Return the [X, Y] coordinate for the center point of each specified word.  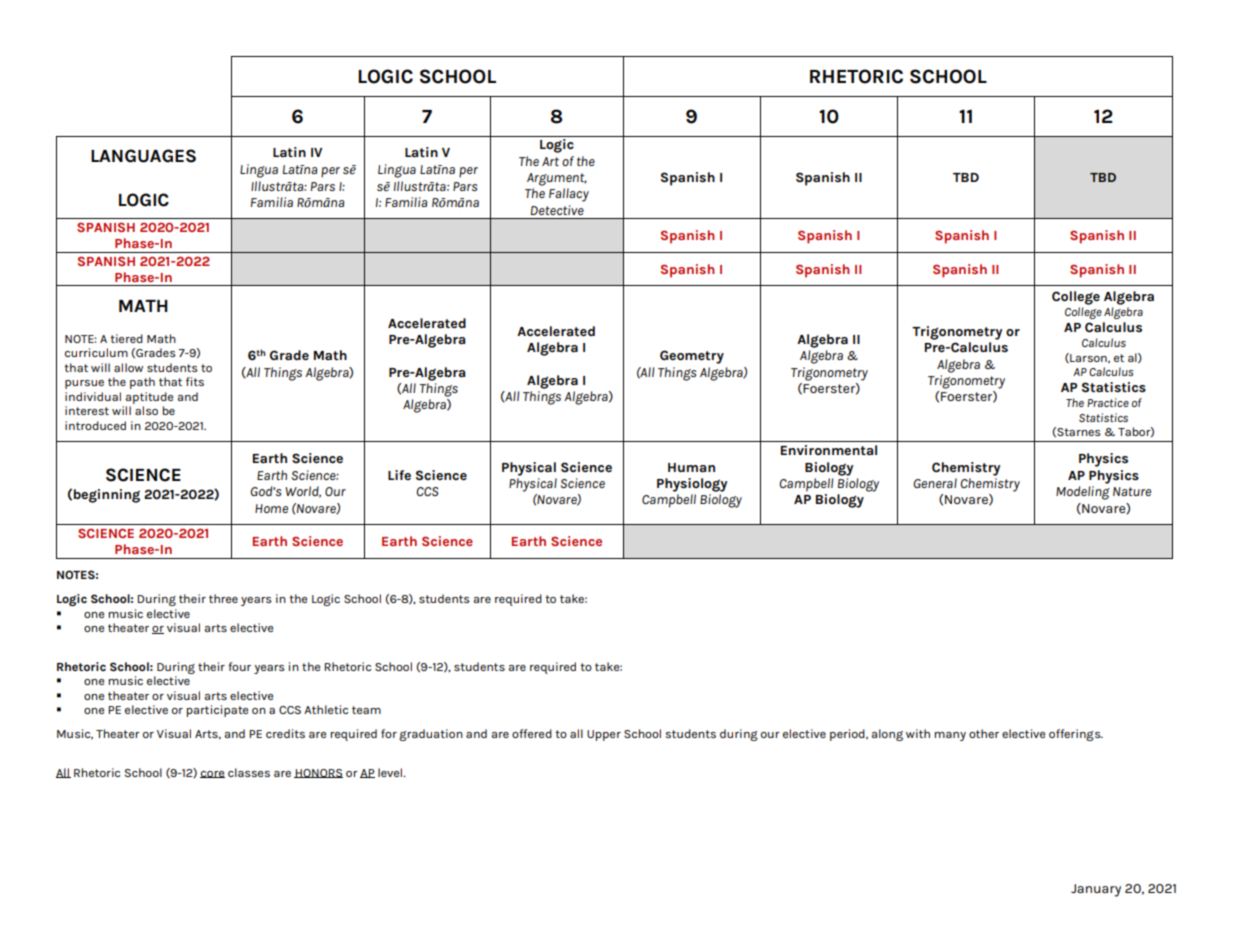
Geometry [692, 357]
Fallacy [569, 195]
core [212, 774]
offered [532, 733]
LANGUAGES [143, 156]
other [984, 733]
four [239, 666]
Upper [604, 735]
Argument [557, 179]
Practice [1108, 402]
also [146, 410]
